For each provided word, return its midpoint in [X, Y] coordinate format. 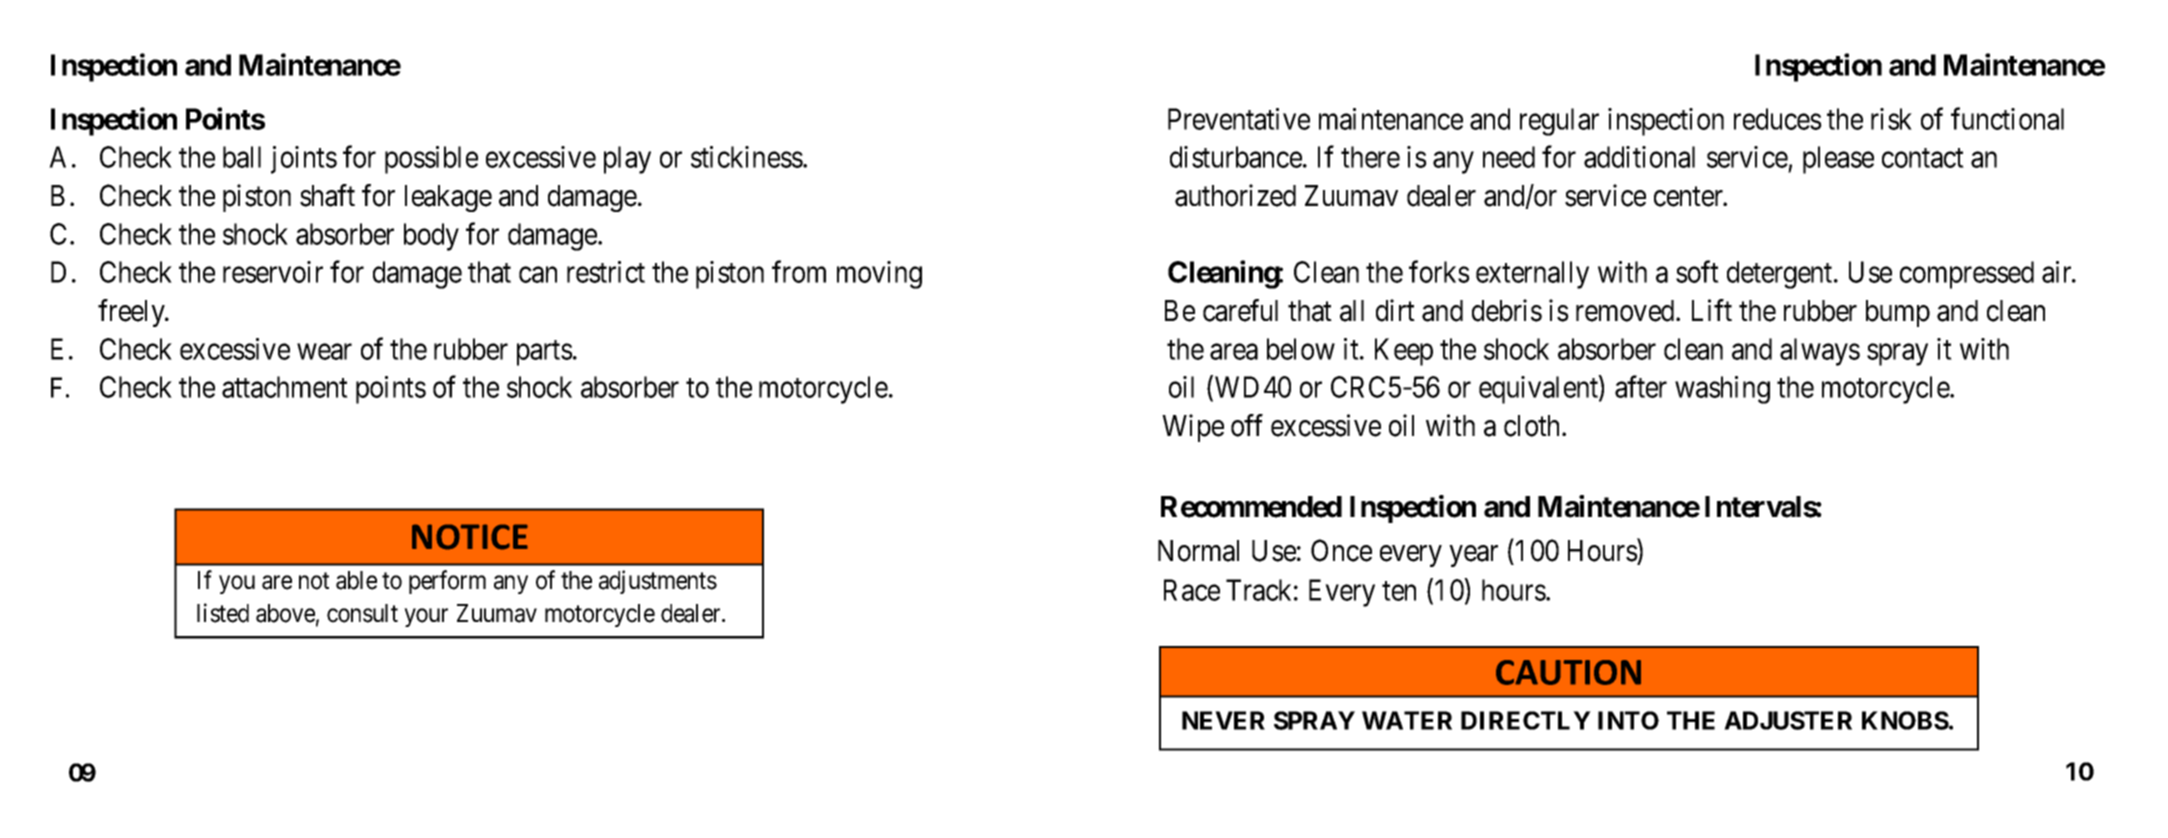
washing [1722, 390]
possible [431, 160]
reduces [1778, 119]
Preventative [1239, 119]
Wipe [1193, 428]
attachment [285, 387]
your [426, 618]
